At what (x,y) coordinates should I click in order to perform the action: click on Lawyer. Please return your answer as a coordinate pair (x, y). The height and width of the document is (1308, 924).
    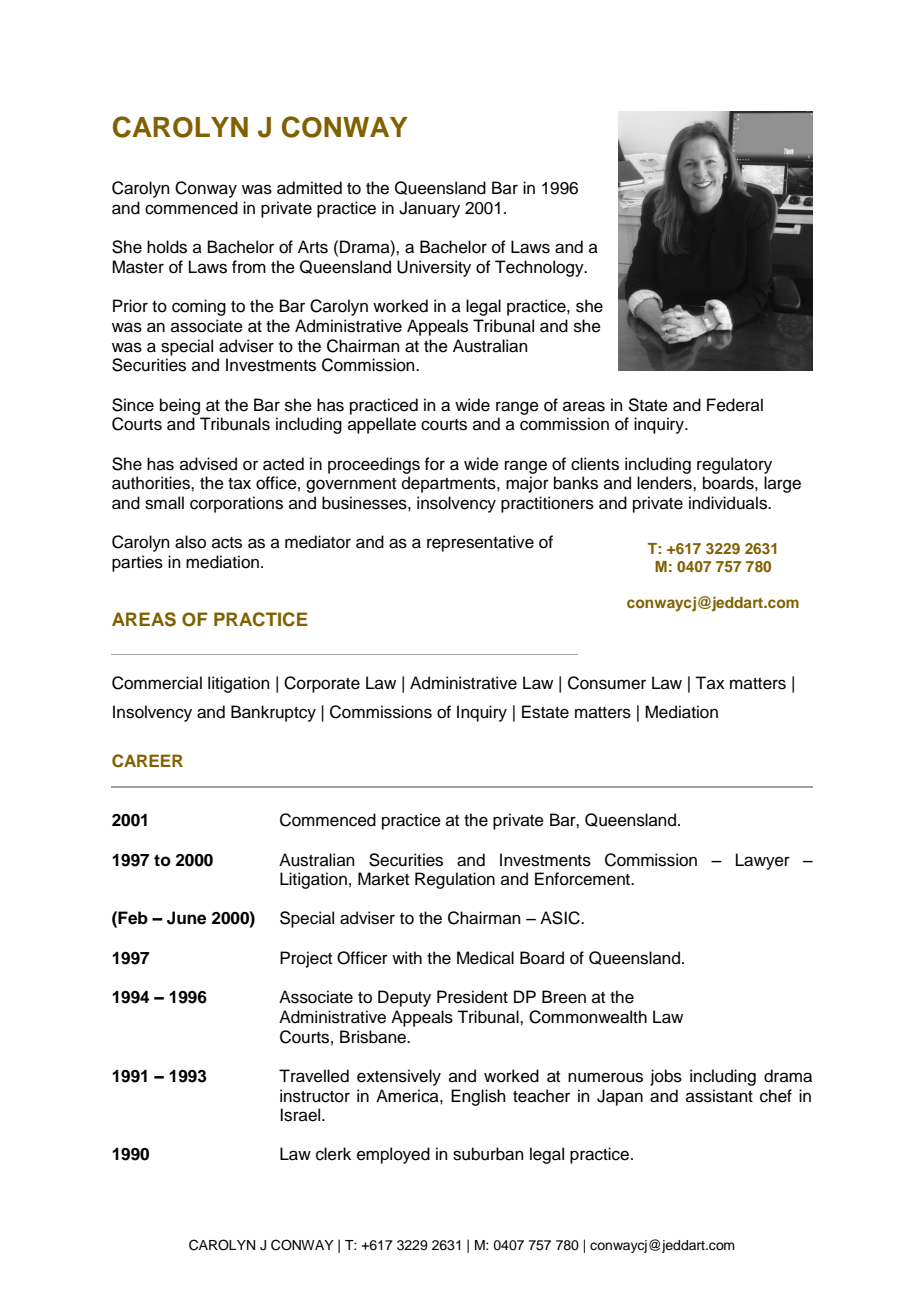
    Looking at the image, I should click on (763, 861).
